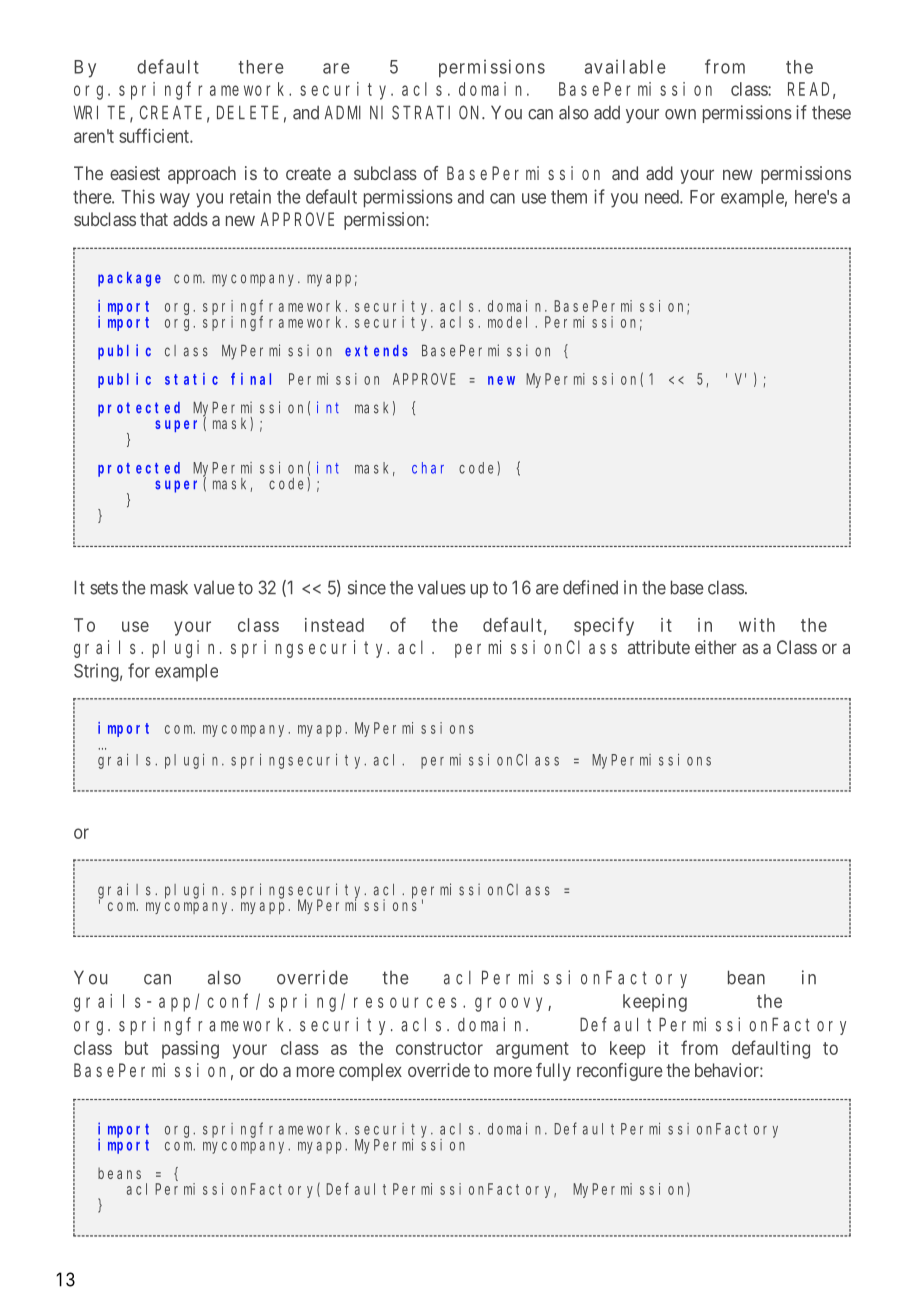 This document has width=924, height=1308. Describe the element at coordinates (663, 197) in the document. I see `need` at that location.
